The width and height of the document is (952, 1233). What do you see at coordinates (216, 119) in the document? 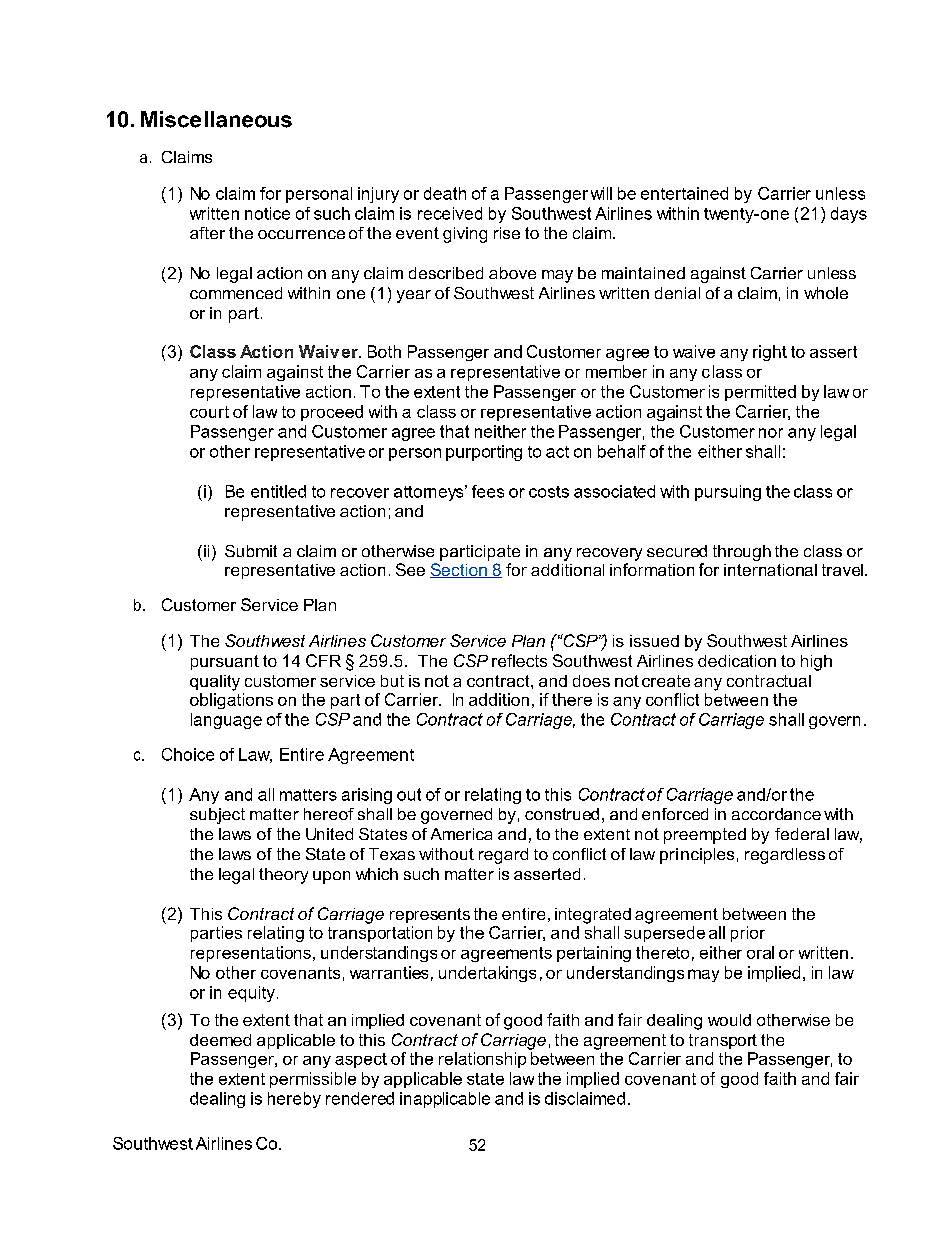
I see `Miscellaneous` at bounding box center [216, 119].
